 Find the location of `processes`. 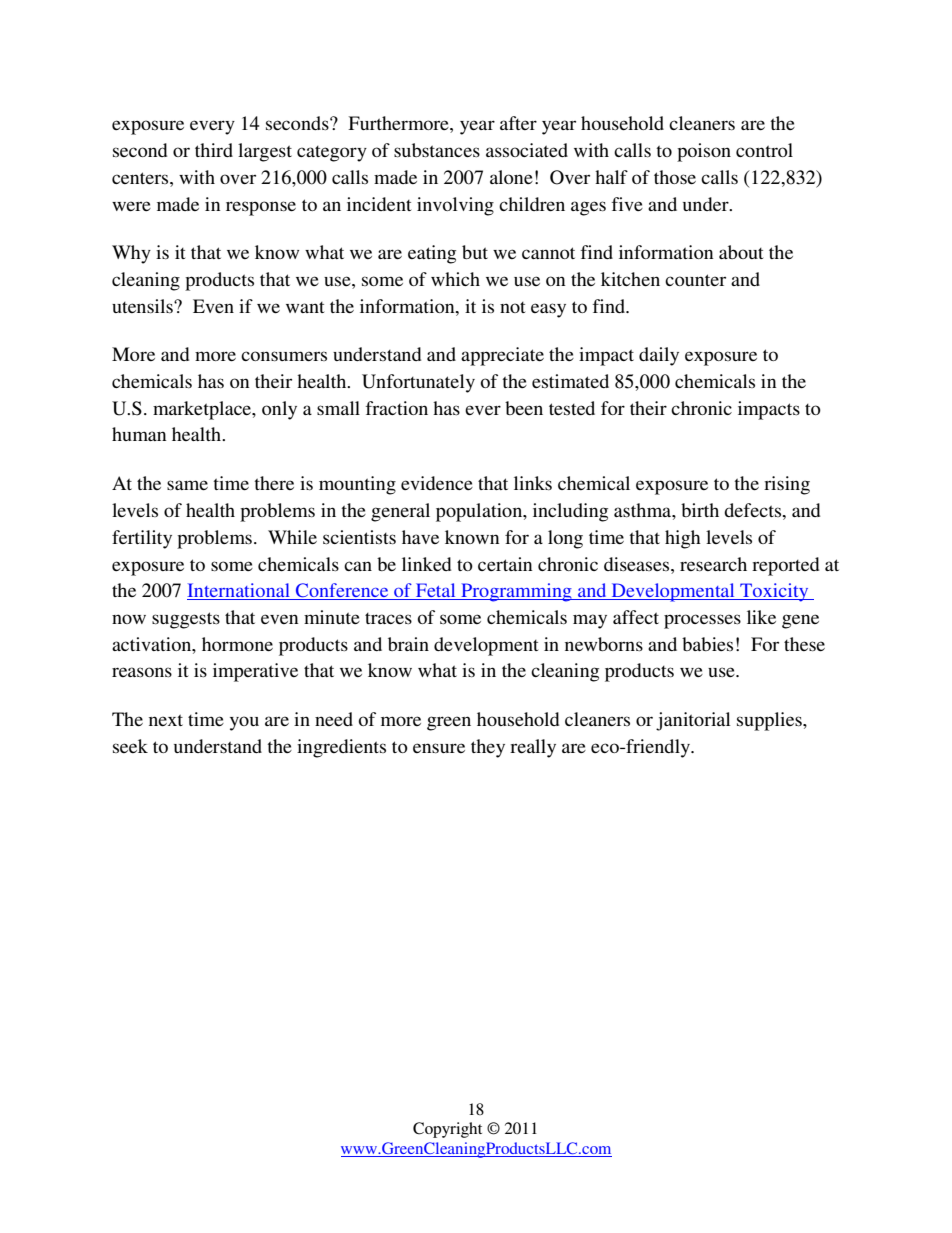

processes is located at coordinates (702, 621).
